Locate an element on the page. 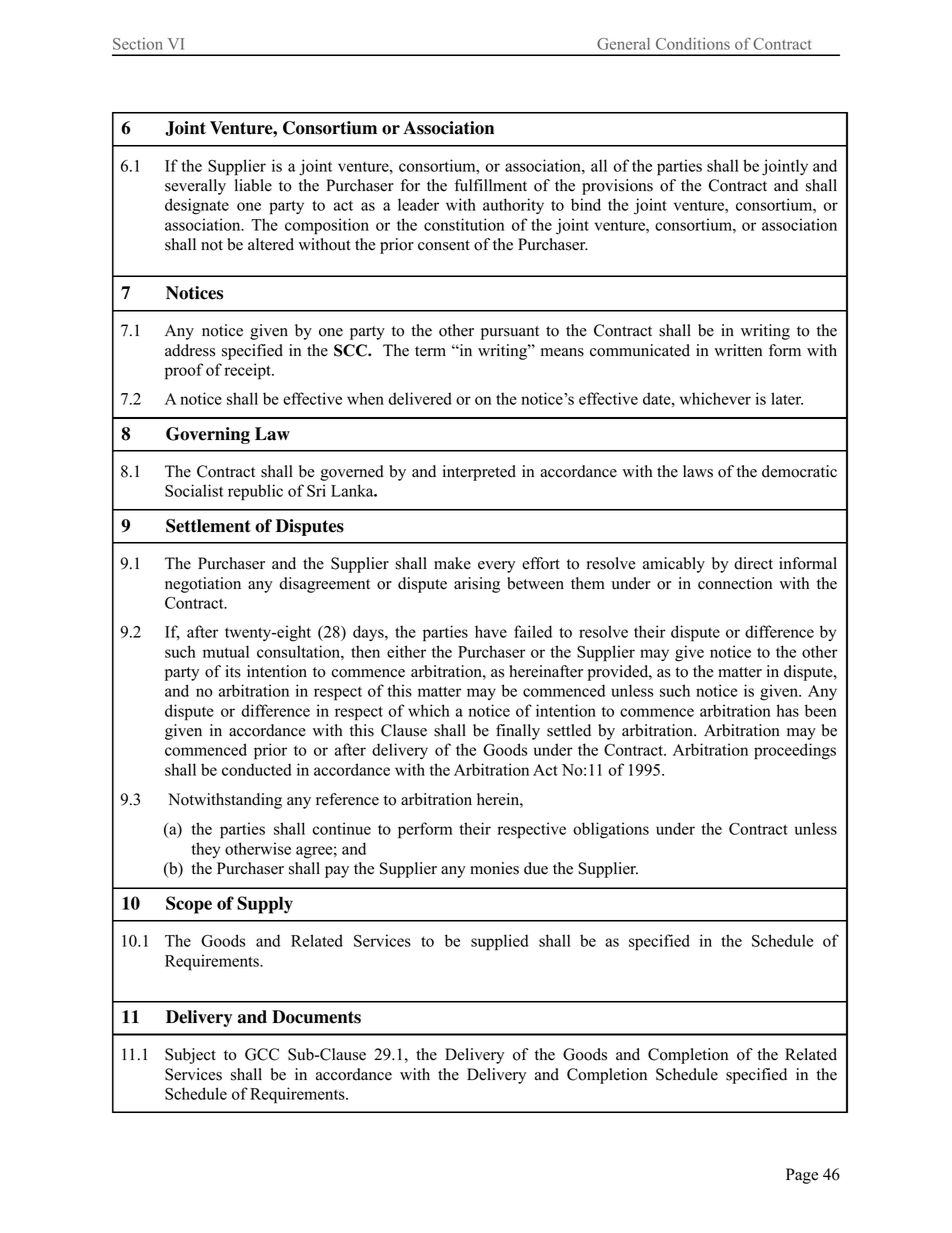  Governing is located at coordinates (208, 435).
